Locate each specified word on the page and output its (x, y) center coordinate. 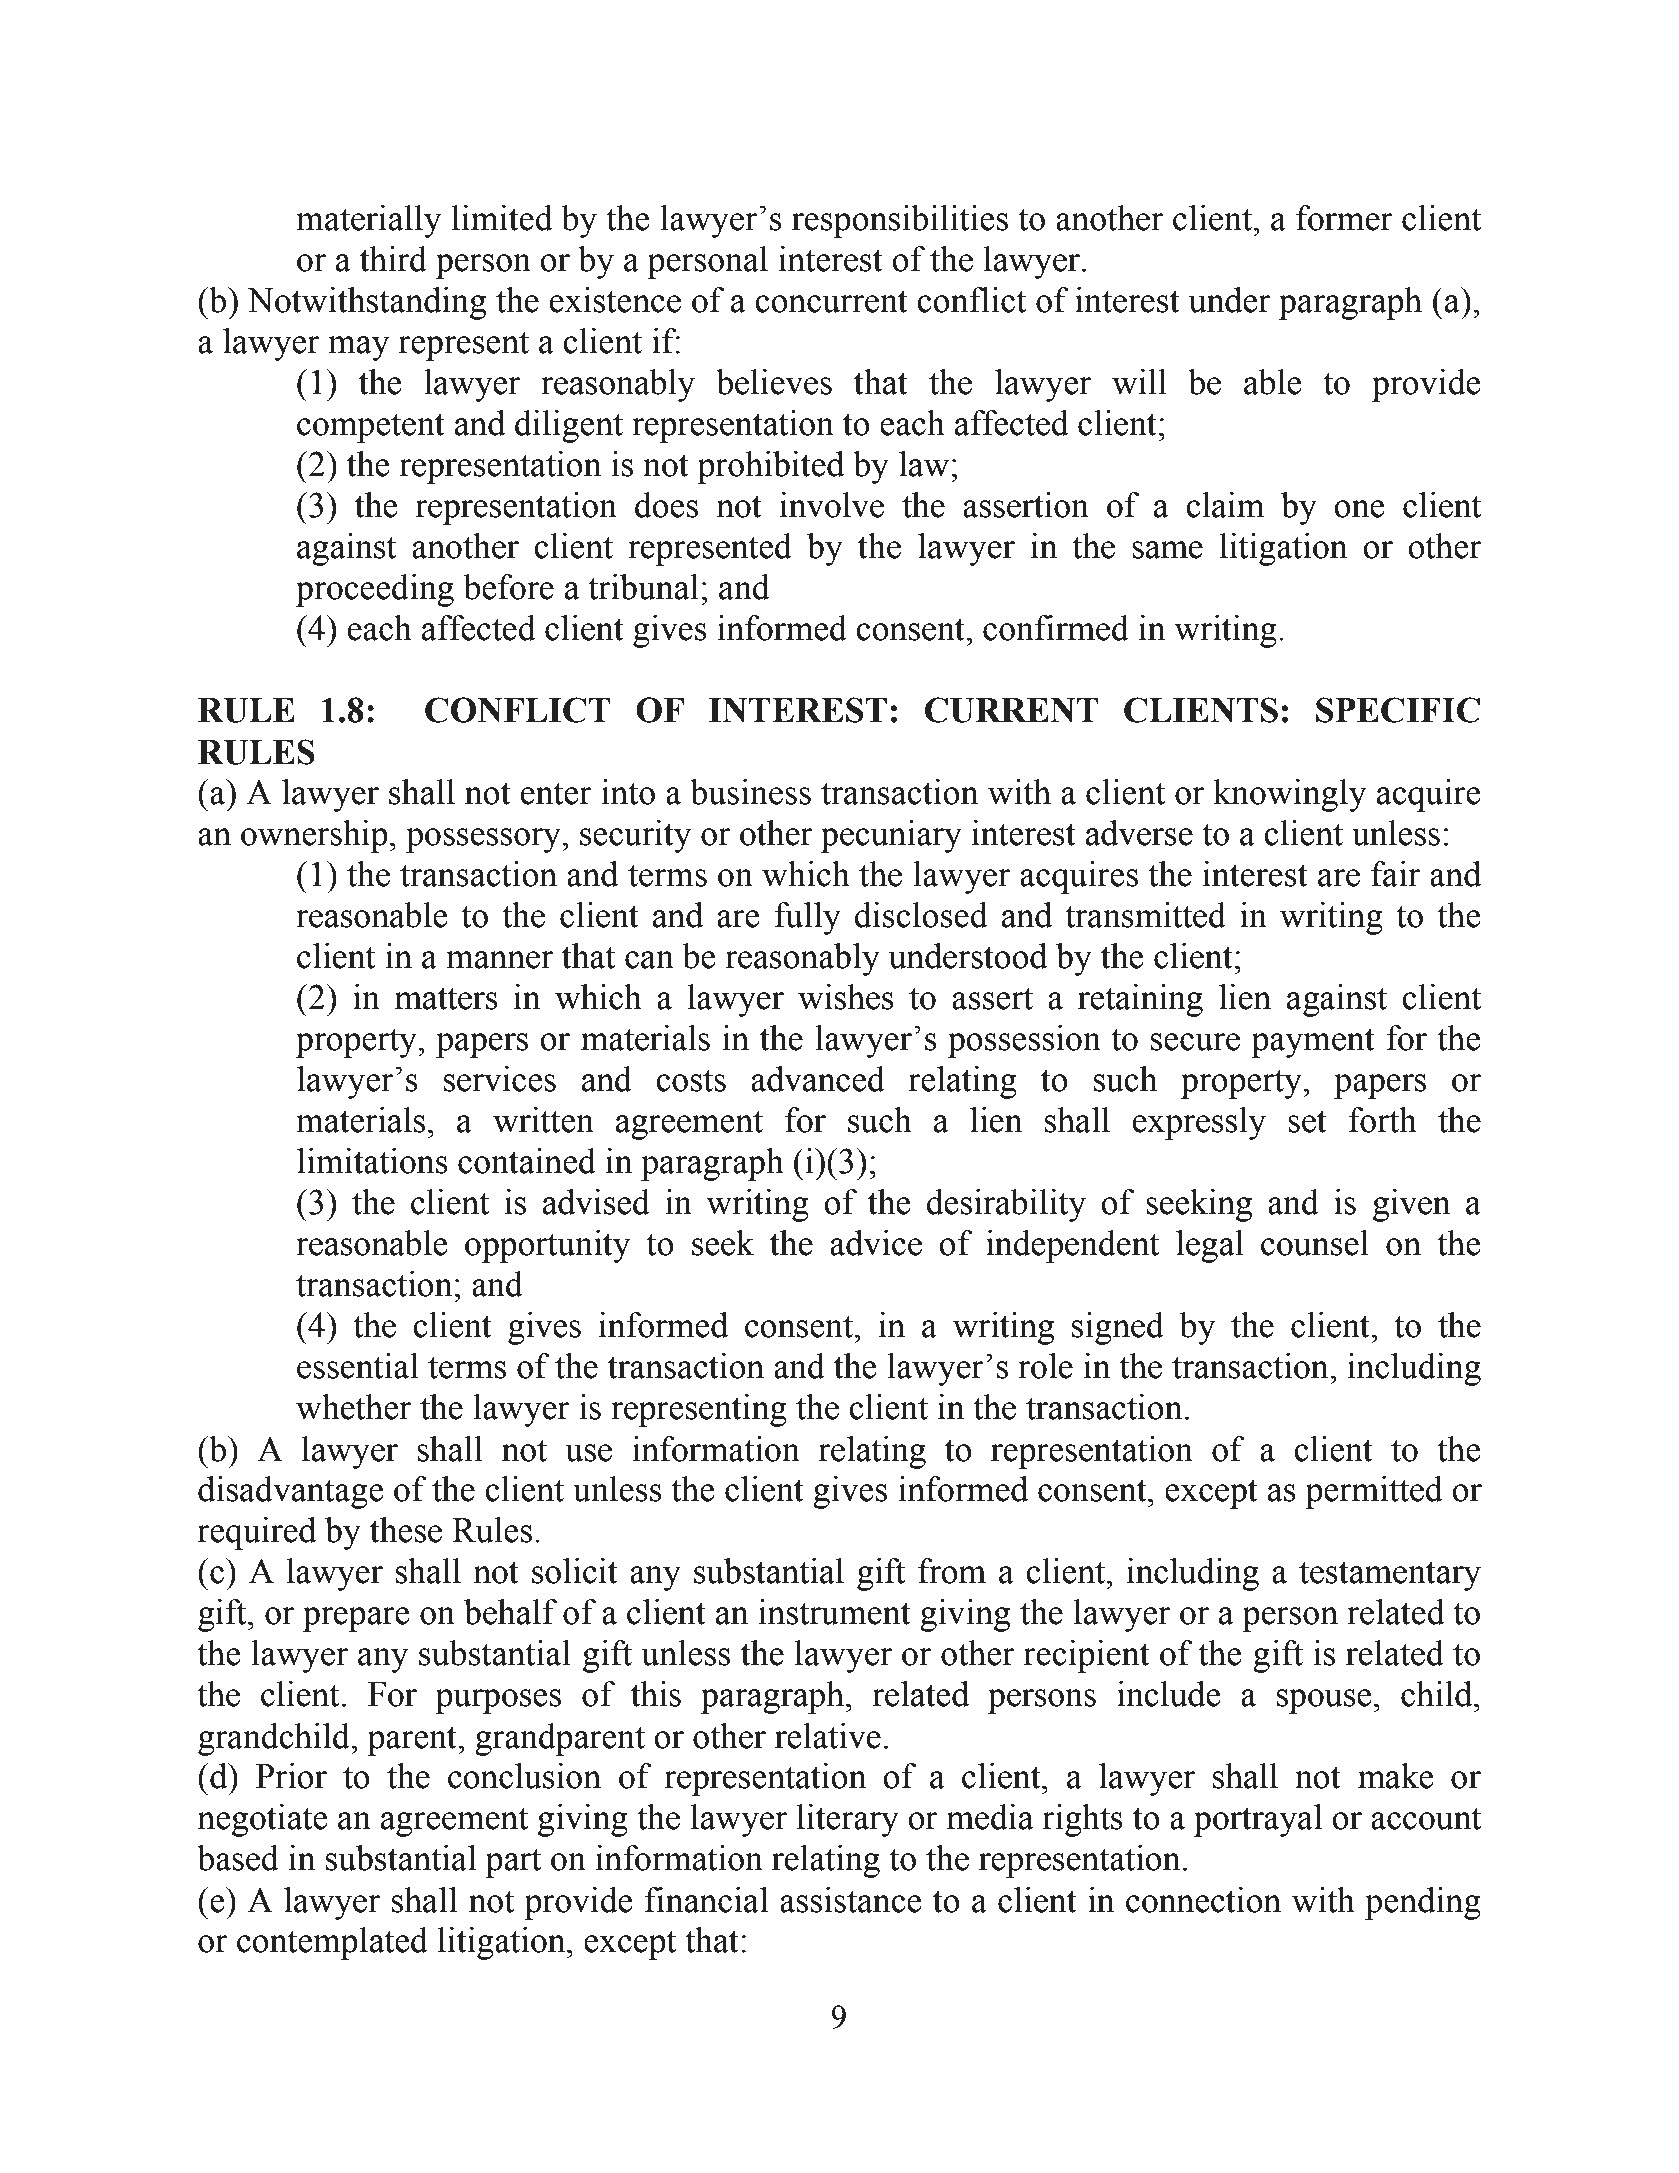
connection (1203, 1900)
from (952, 1571)
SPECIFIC (1398, 710)
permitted (1374, 1492)
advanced (818, 1079)
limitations (372, 1161)
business (750, 792)
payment (1313, 1043)
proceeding (375, 590)
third (393, 259)
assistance (851, 1900)
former (1344, 218)
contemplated (332, 1943)
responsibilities (900, 221)
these (406, 1530)
